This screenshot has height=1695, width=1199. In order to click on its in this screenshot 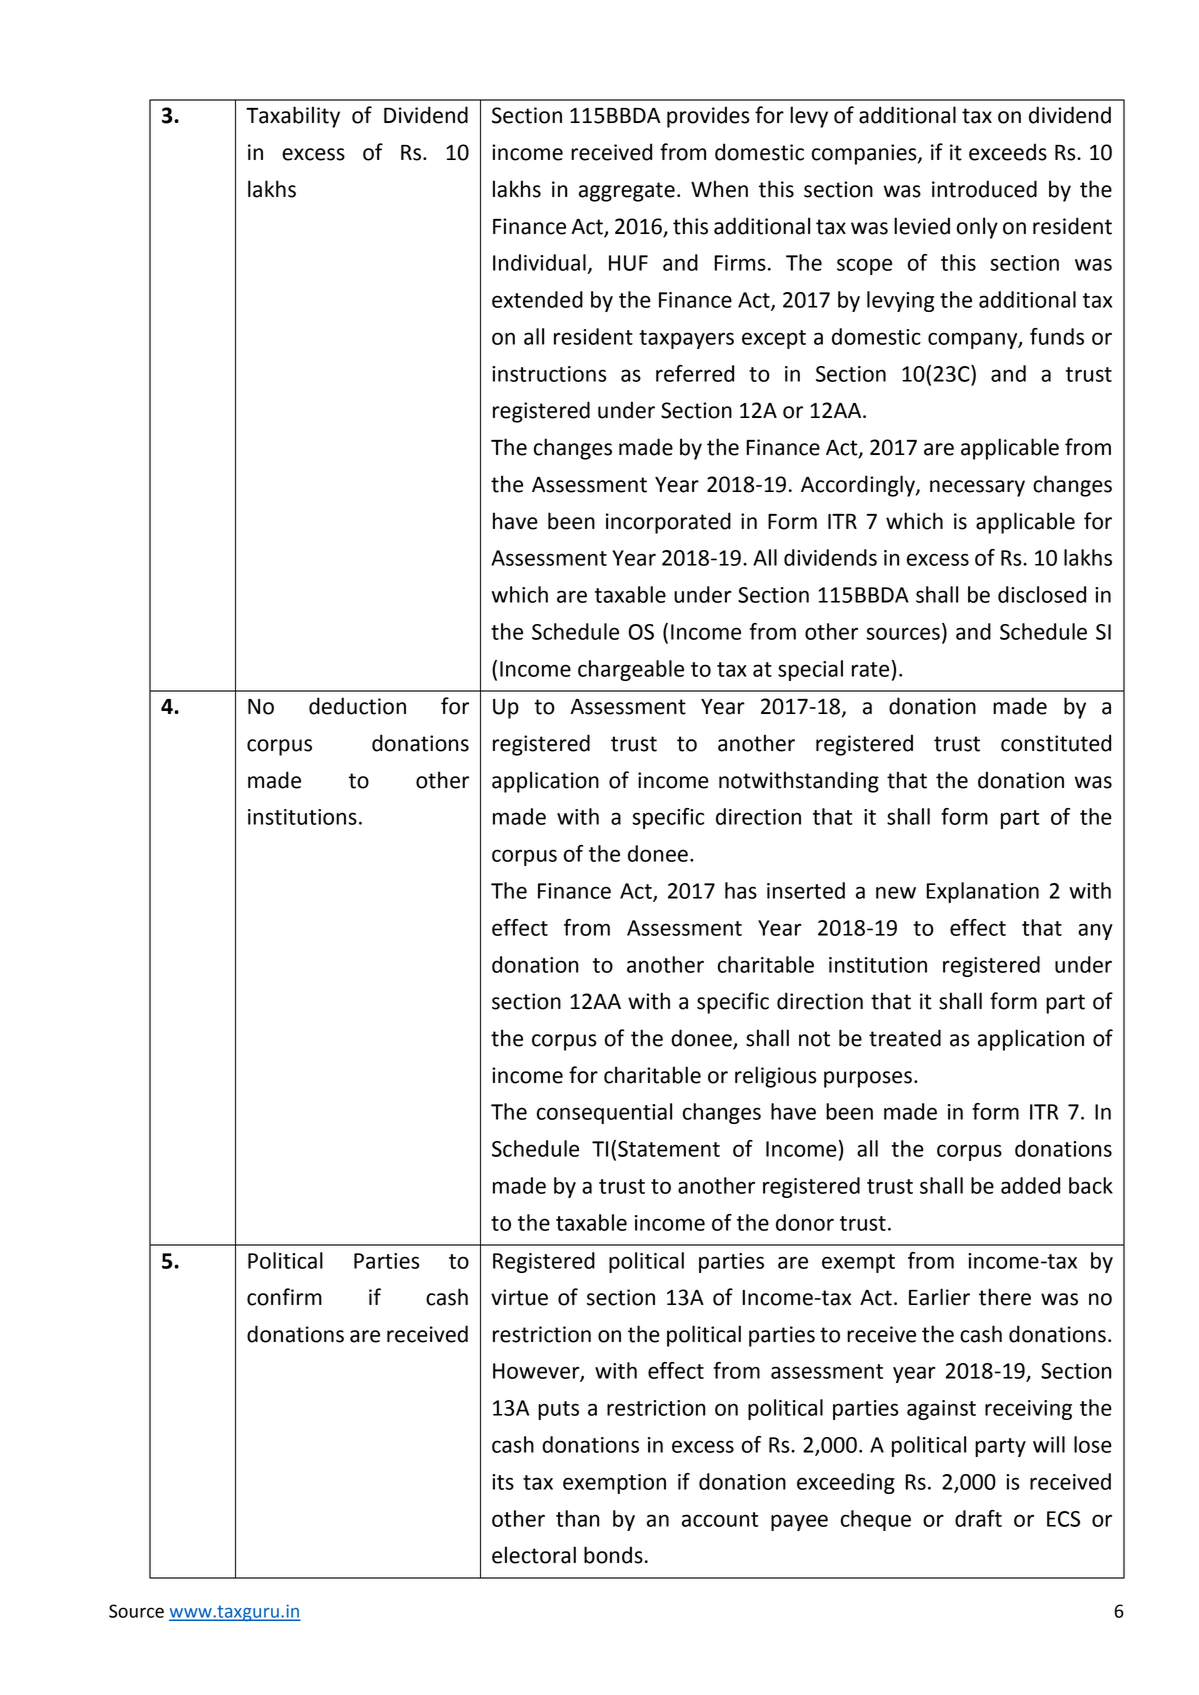, I will do `click(503, 1482)`.
